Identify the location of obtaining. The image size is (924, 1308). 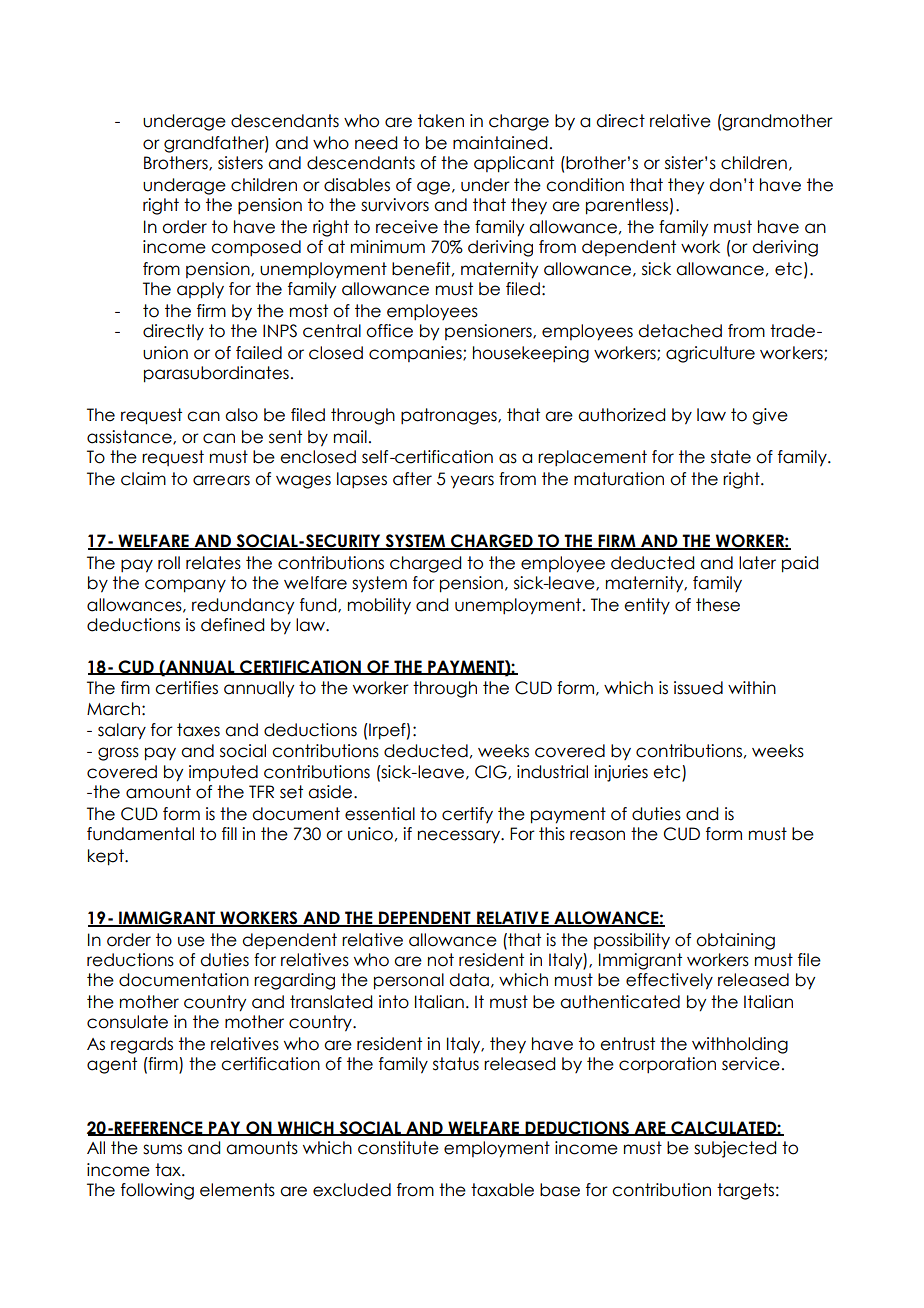
(735, 941).
